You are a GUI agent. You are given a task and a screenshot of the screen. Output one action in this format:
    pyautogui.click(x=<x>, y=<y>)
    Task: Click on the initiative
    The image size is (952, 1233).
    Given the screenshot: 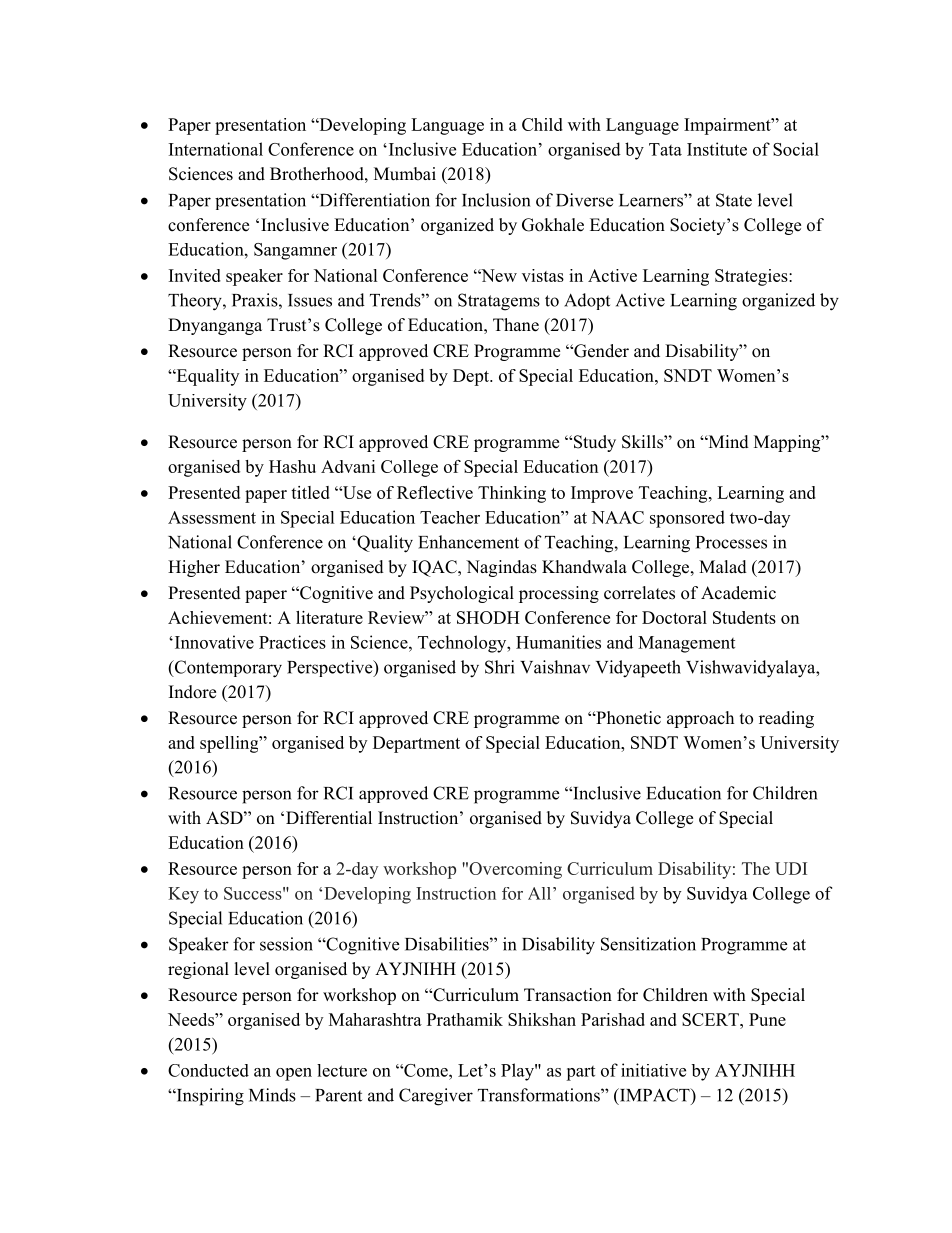 What is the action you would take?
    pyautogui.click(x=653, y=1070)
